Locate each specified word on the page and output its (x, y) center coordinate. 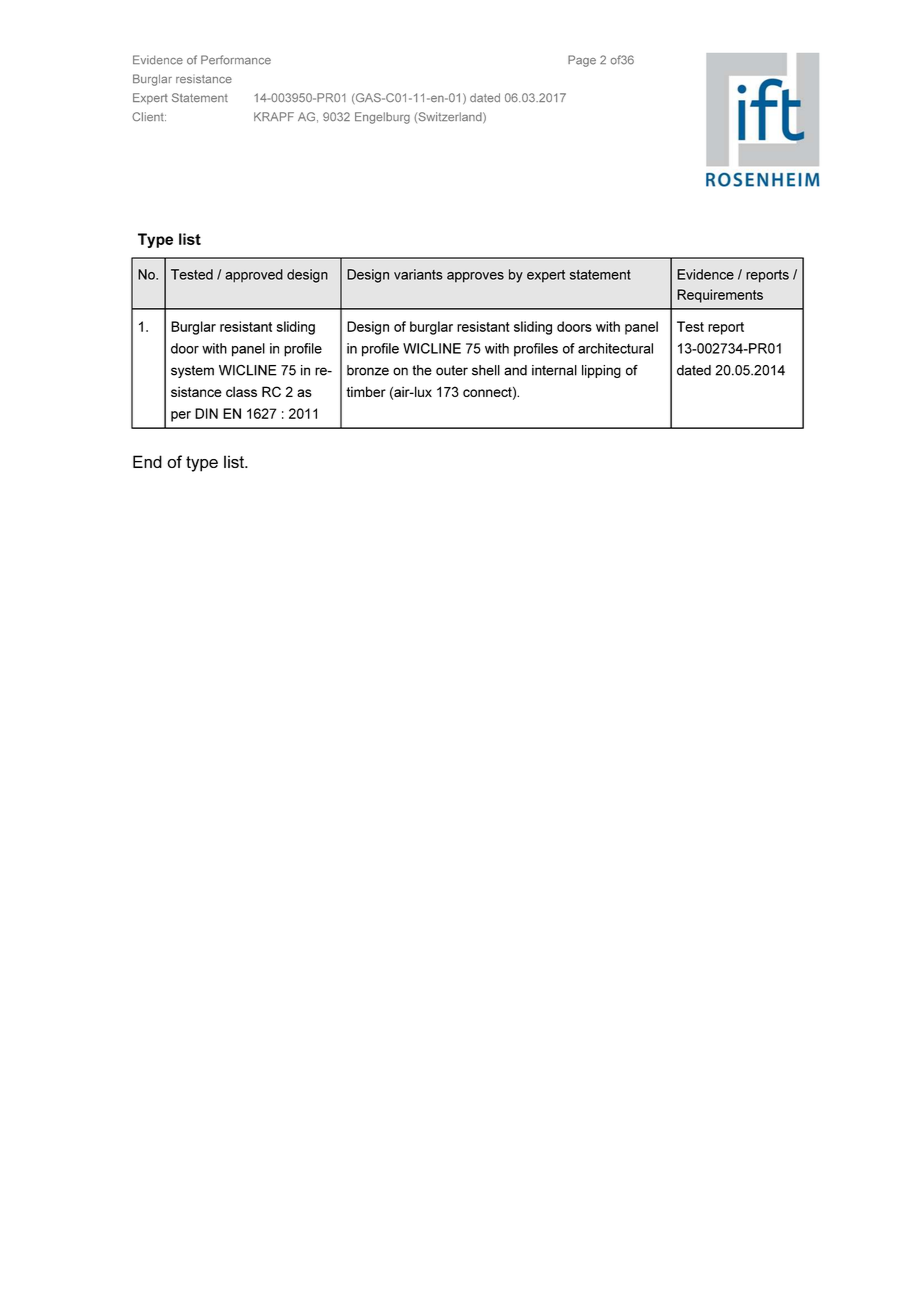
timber (366, 391)
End (147, 461)
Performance (236, 60)
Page (582, 61)
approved (254, 275)
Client (149, 116)
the (422, 370)
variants (418, 274)
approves (475, 277)
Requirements (720, 296)
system (192, 371)
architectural (615, 348)
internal (554, 370)
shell (486, 370)
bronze (368, 370)
